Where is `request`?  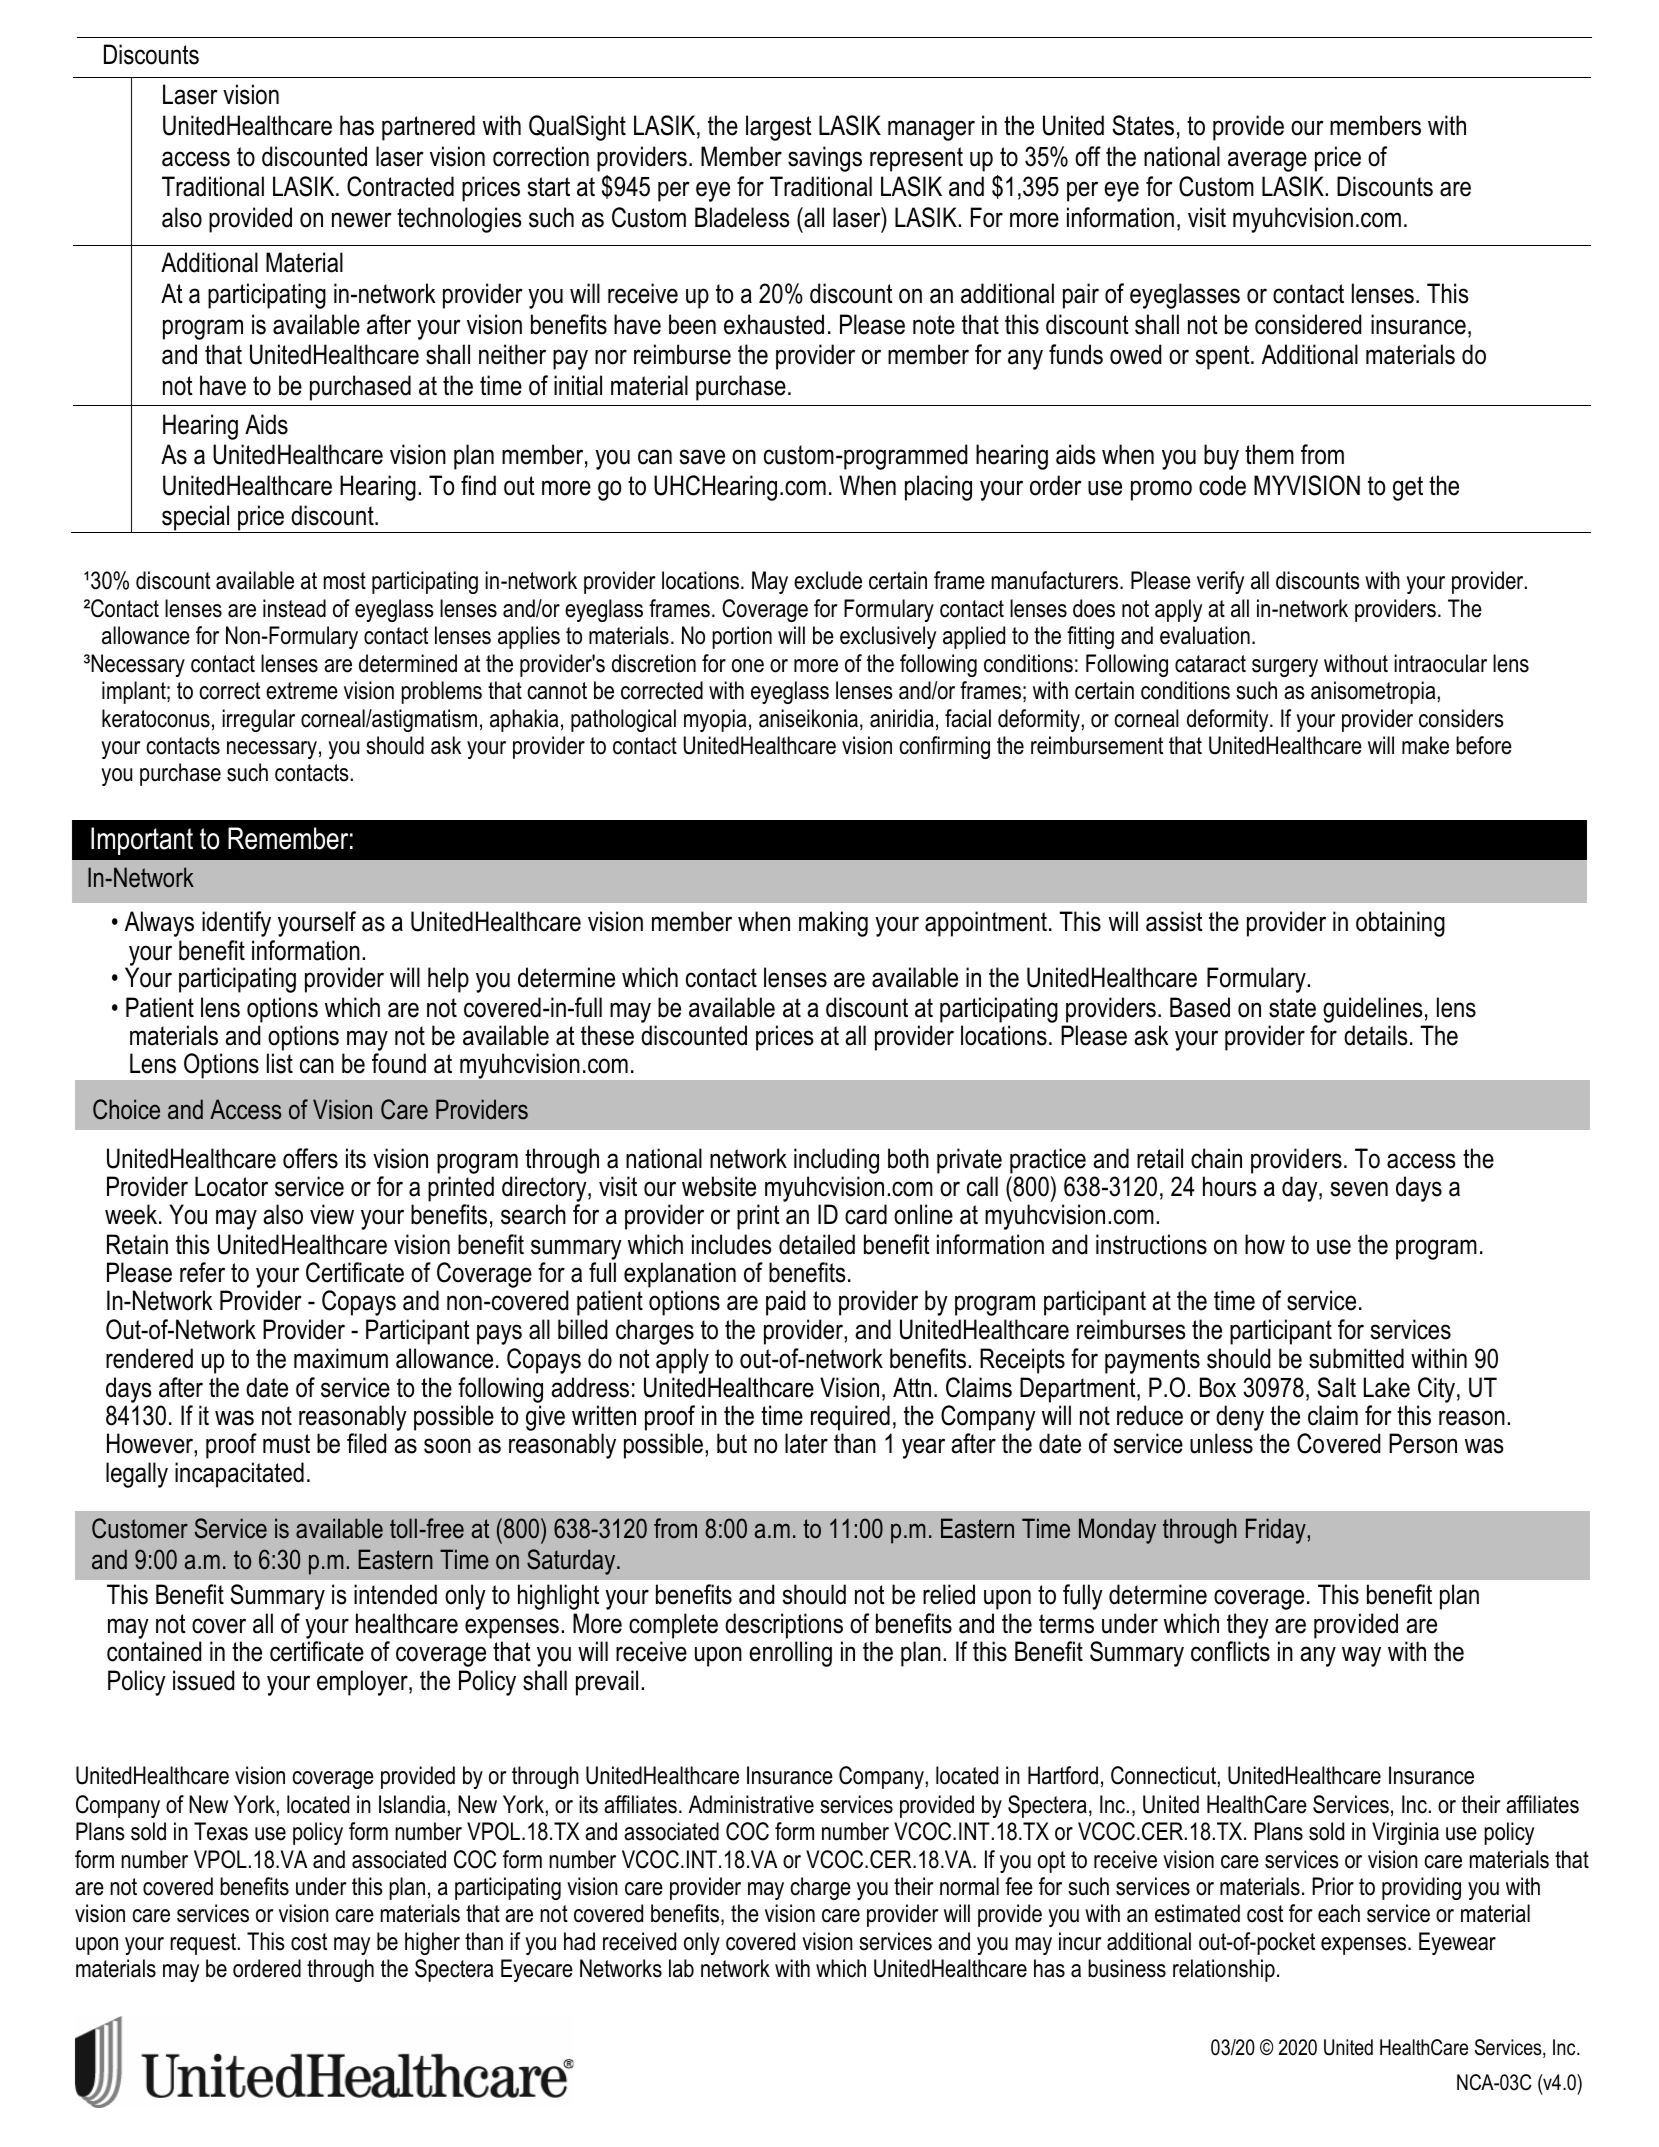
request is located at coordinates (204, 1944).
